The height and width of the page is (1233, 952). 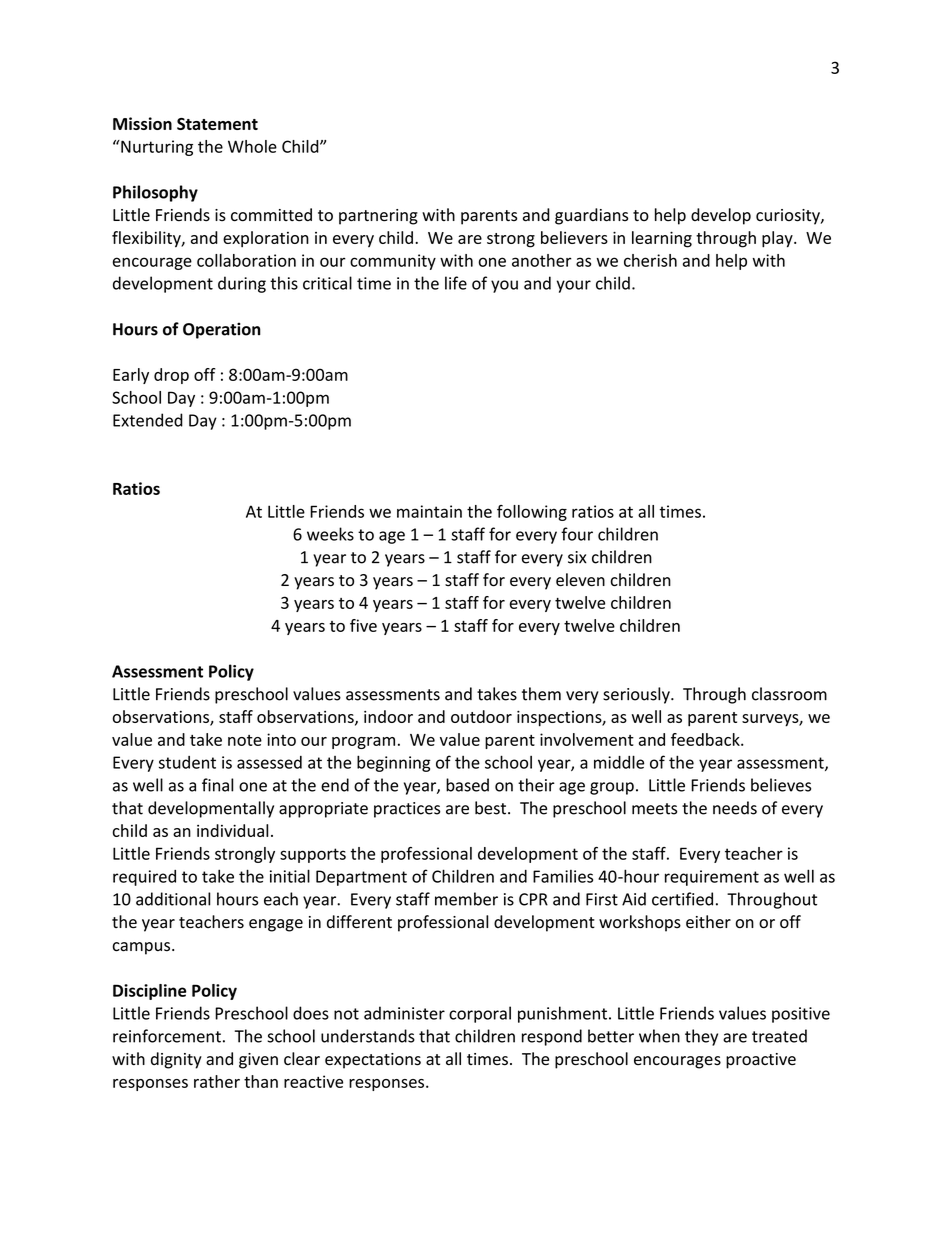 I want to click on feedback, so click(x=706, y=739).
